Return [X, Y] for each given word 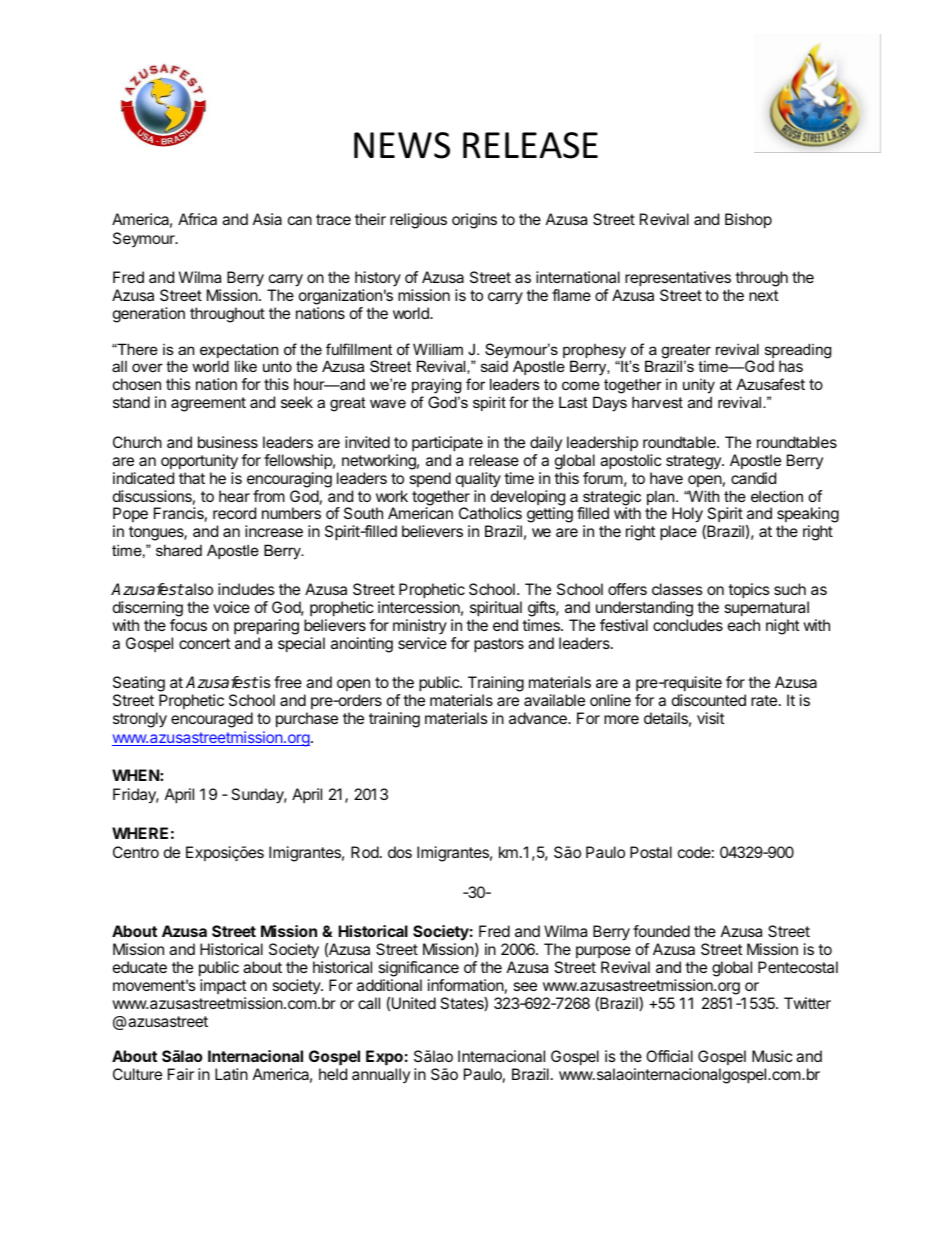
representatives [678, 279]
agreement [208, 404]
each [744, 625]
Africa [197, 219]
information [466, 985]
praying [436, 388]
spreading [798, 352]
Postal [651, 852]
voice [231, 607]
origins [474, 221]
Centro [136, 852]
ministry [420, 627]
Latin [231, 1074]
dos [400, 852]
